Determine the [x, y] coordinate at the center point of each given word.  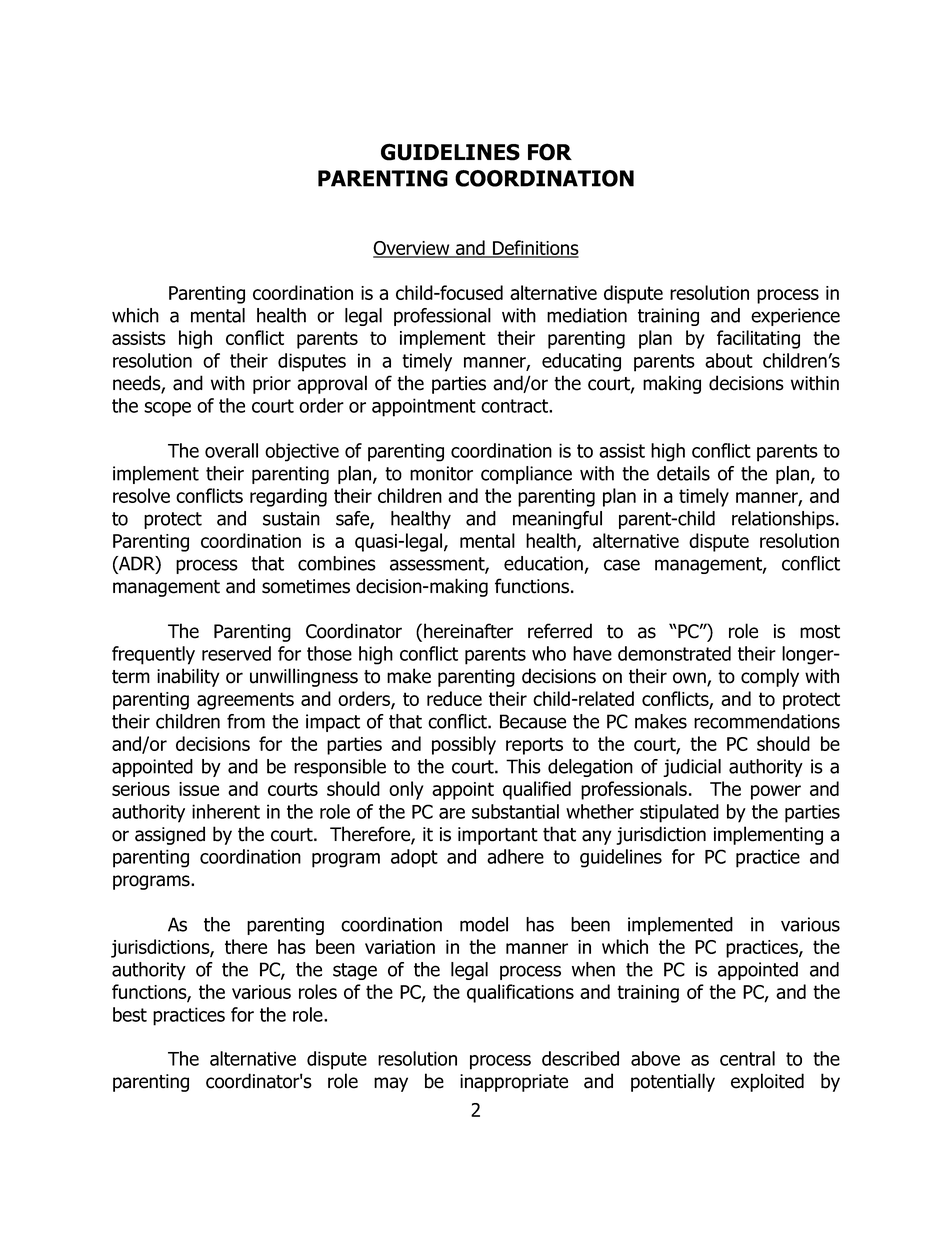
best [130, 1014]
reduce [454, 698]
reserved [236, 653]
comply [770, 677]
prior [272, 385]
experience [795, 317]
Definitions [535, 249]
